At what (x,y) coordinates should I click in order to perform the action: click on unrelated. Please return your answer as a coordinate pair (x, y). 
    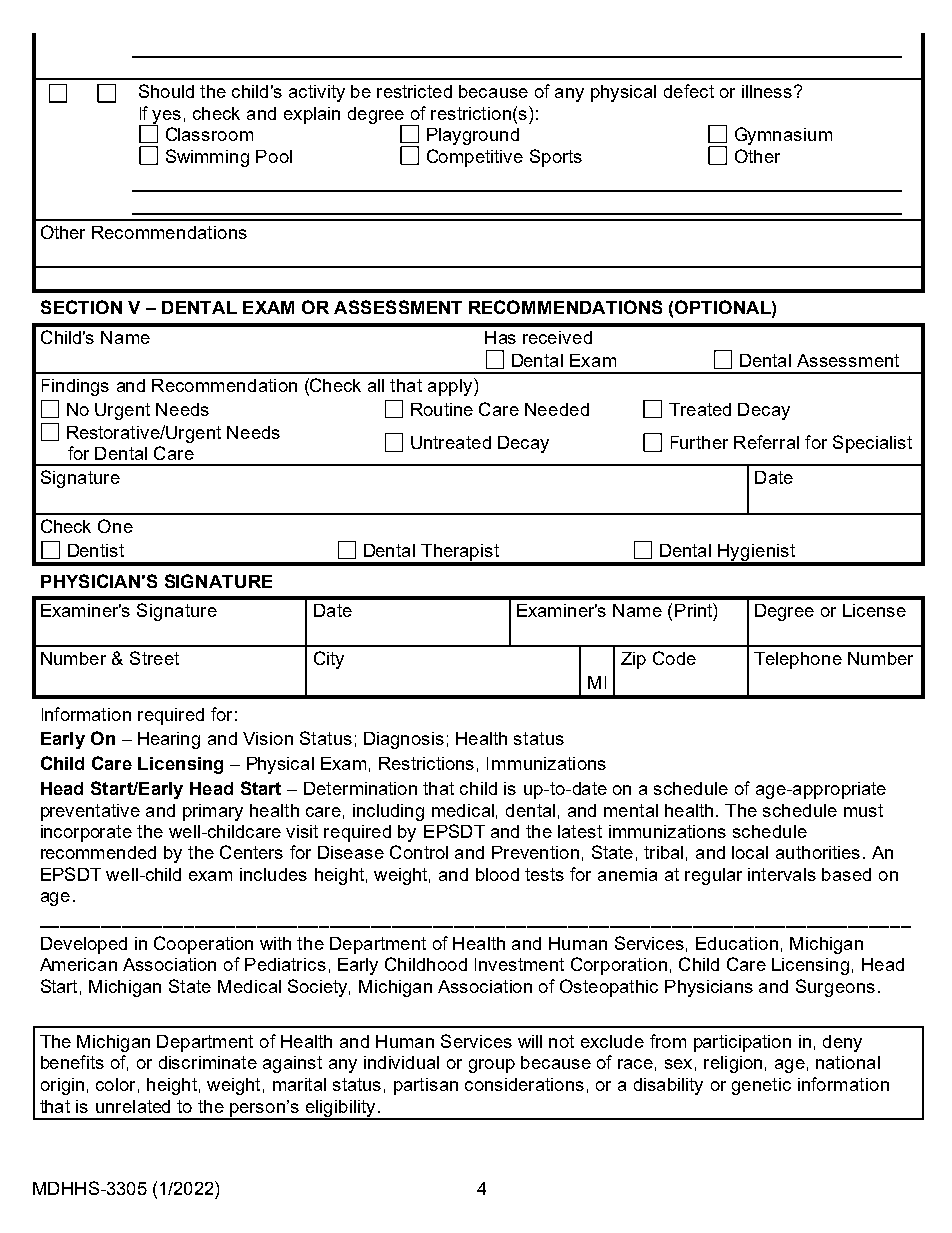
    Looking at the image, I should click on (133, 1106).
